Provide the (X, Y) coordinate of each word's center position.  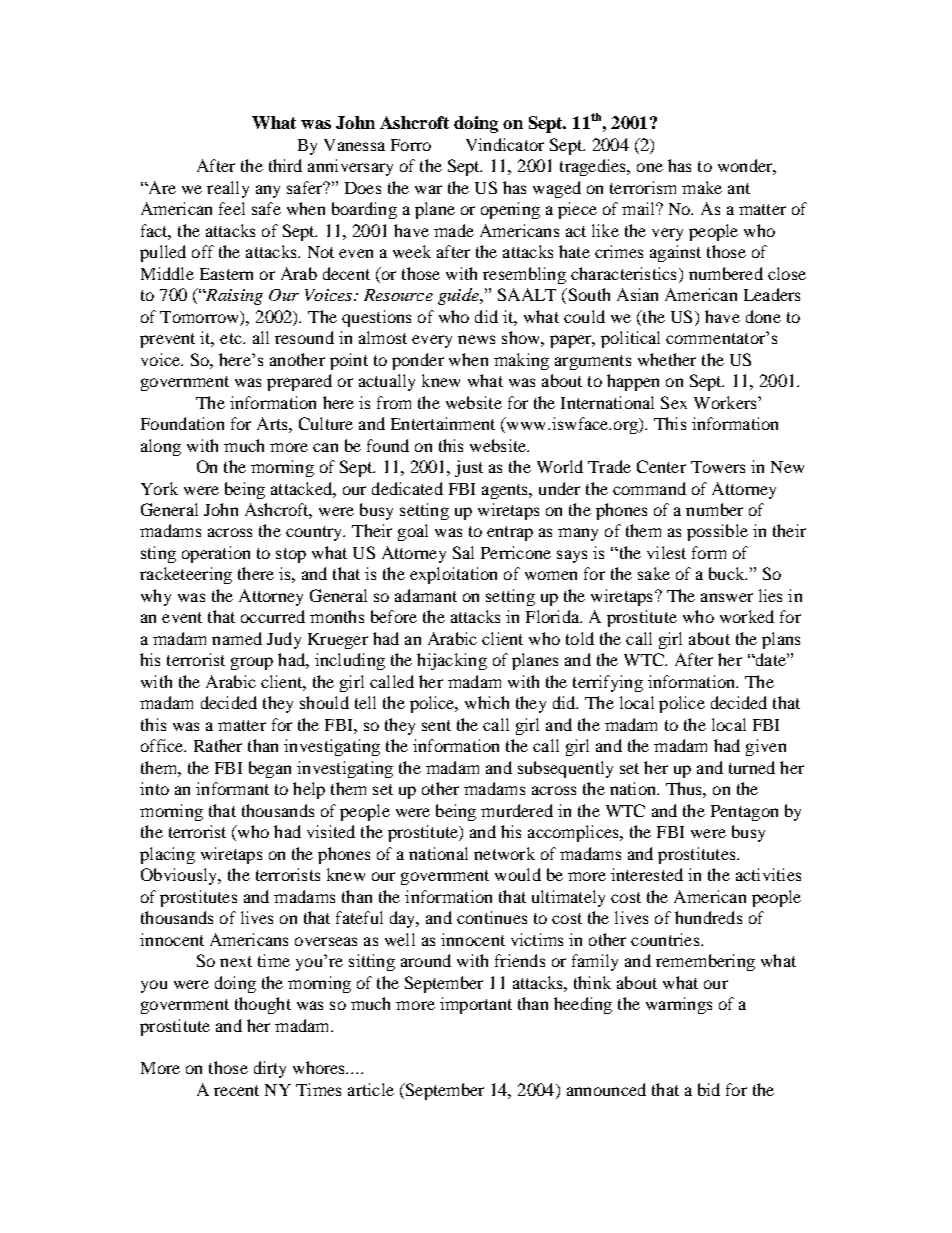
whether (667, 359)
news (476, 339)
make (702, 187)
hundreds (708, 917)
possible (717, 532)
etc (232, 338)
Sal (463, 552)
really (228, 189)
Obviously (180, 876)
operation (216, 554)
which (487, 702)
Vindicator (505, 144)
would (518, 874)
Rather (218, 745)
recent (236, 1090)
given (766, 747)
